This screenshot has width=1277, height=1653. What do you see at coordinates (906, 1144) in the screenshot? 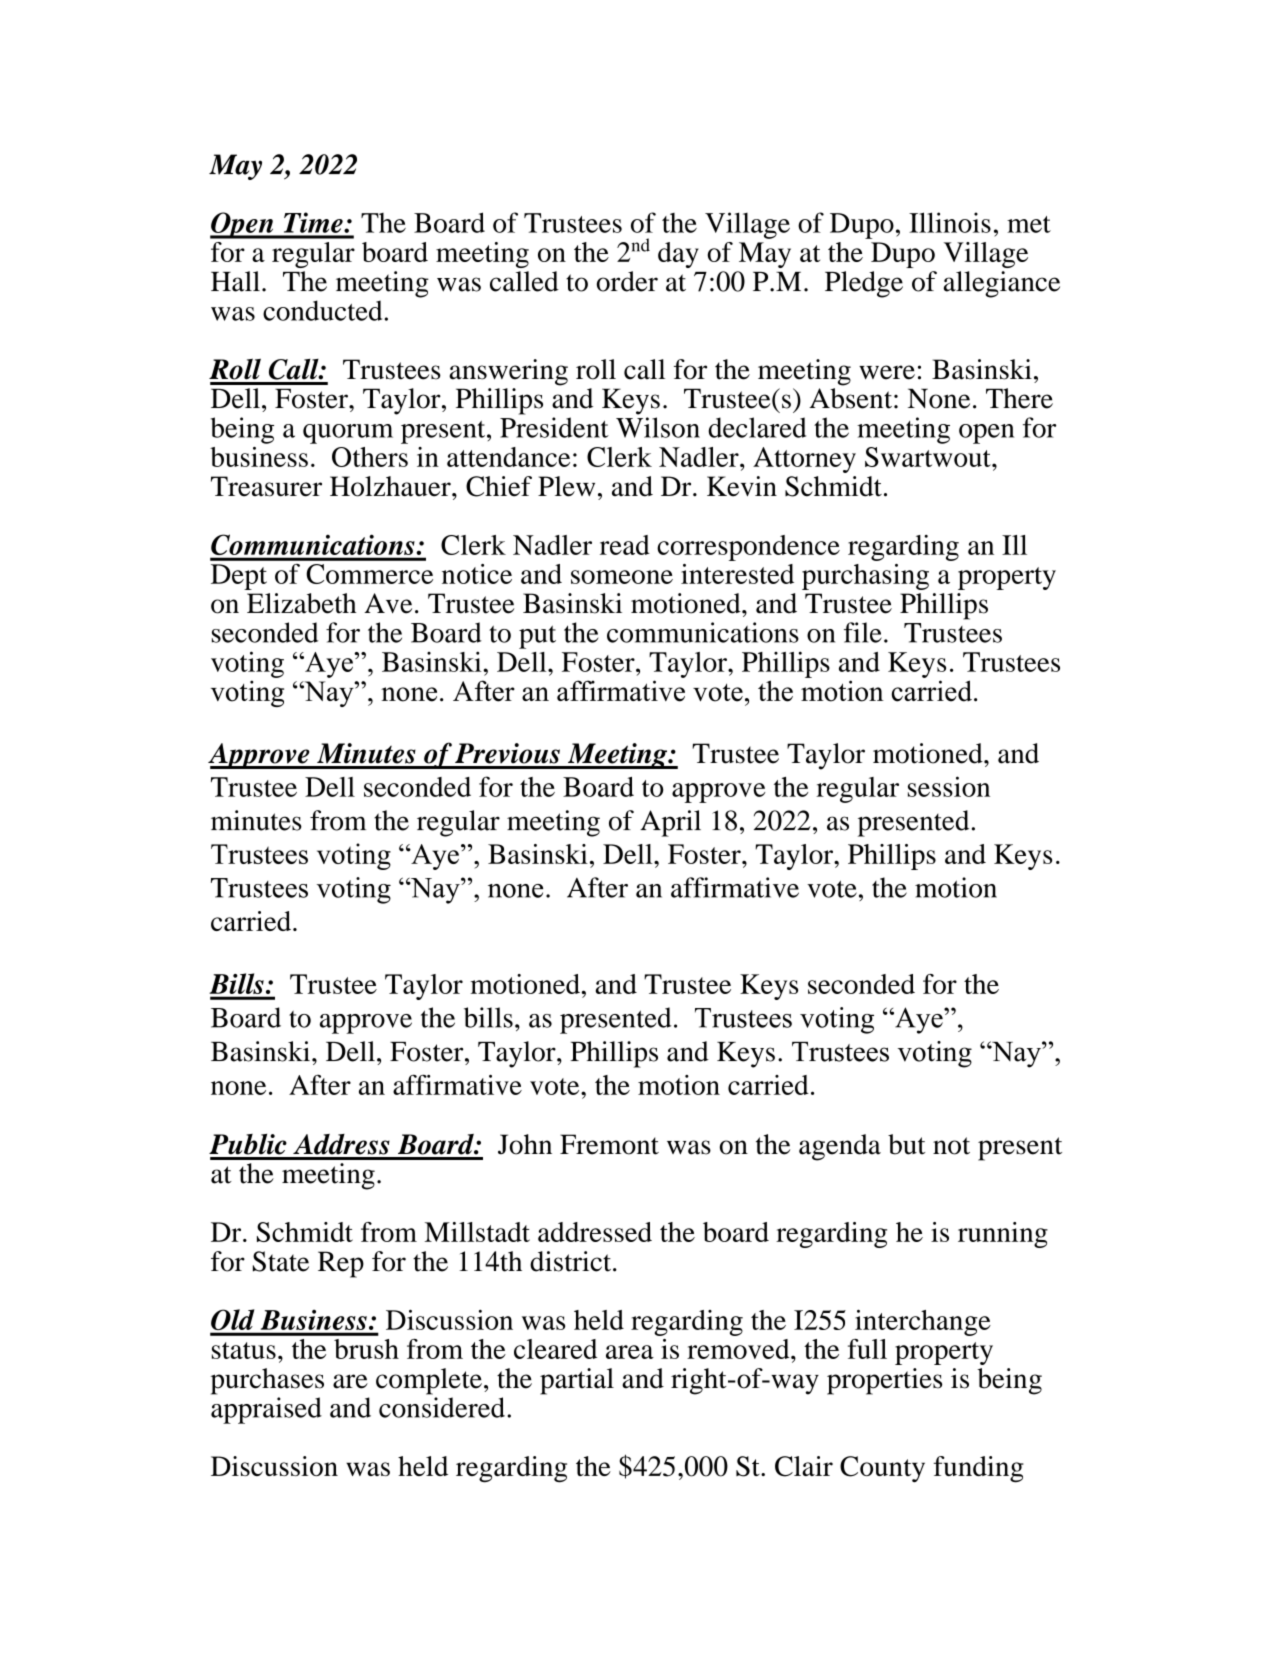
I see `but` at bounding box center [906, 1144].
